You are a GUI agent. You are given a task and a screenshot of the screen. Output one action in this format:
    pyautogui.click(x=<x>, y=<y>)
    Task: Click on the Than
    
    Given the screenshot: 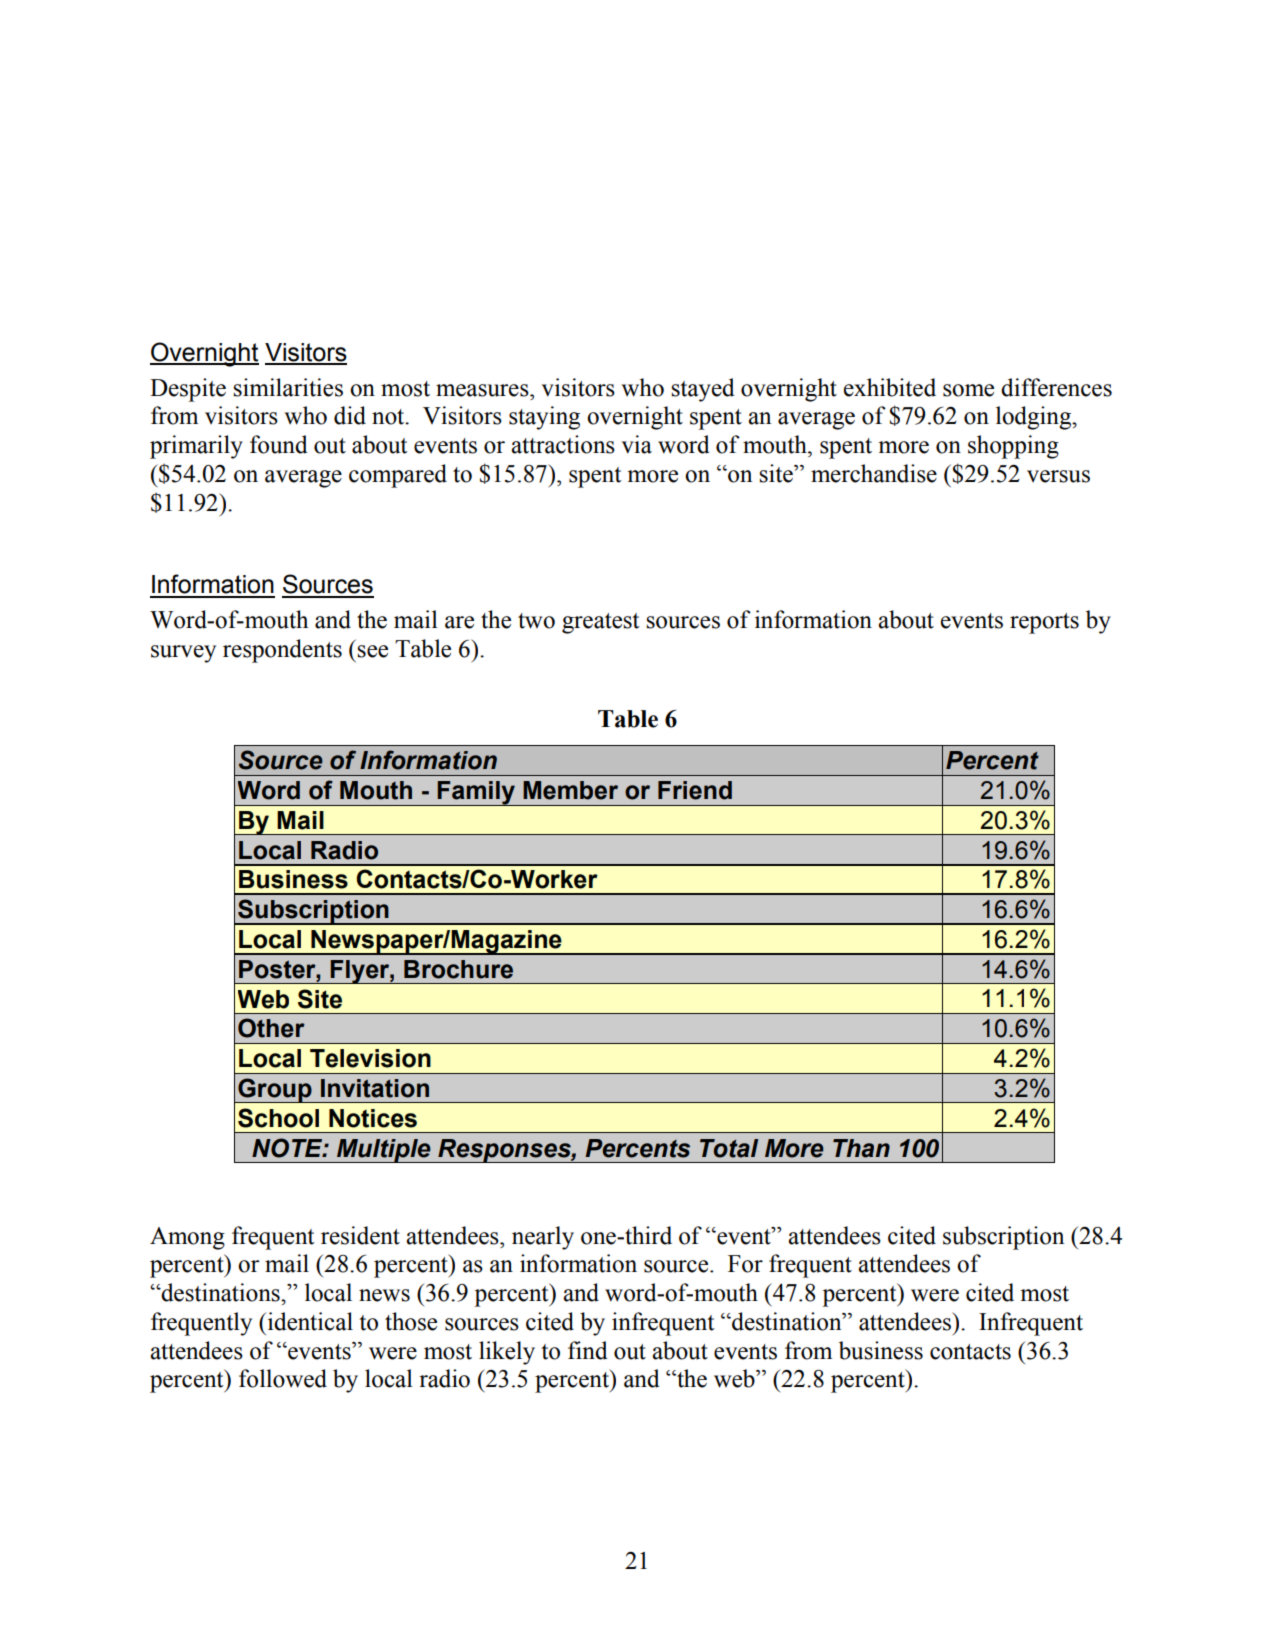 What is the action you would take?
    pyautogui.click(x=861, y=1148)
